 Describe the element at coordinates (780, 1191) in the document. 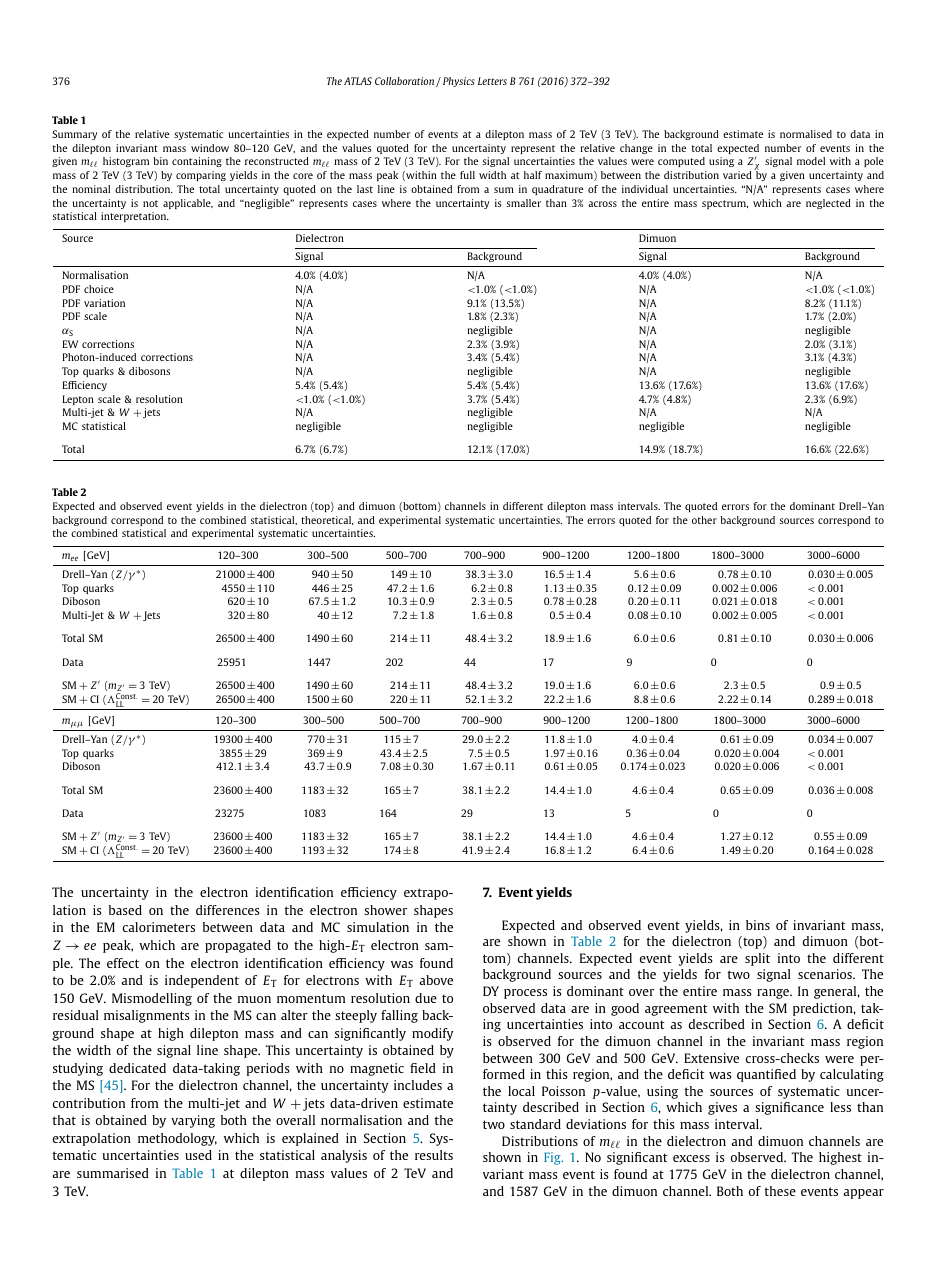

I see `these` at that location.
